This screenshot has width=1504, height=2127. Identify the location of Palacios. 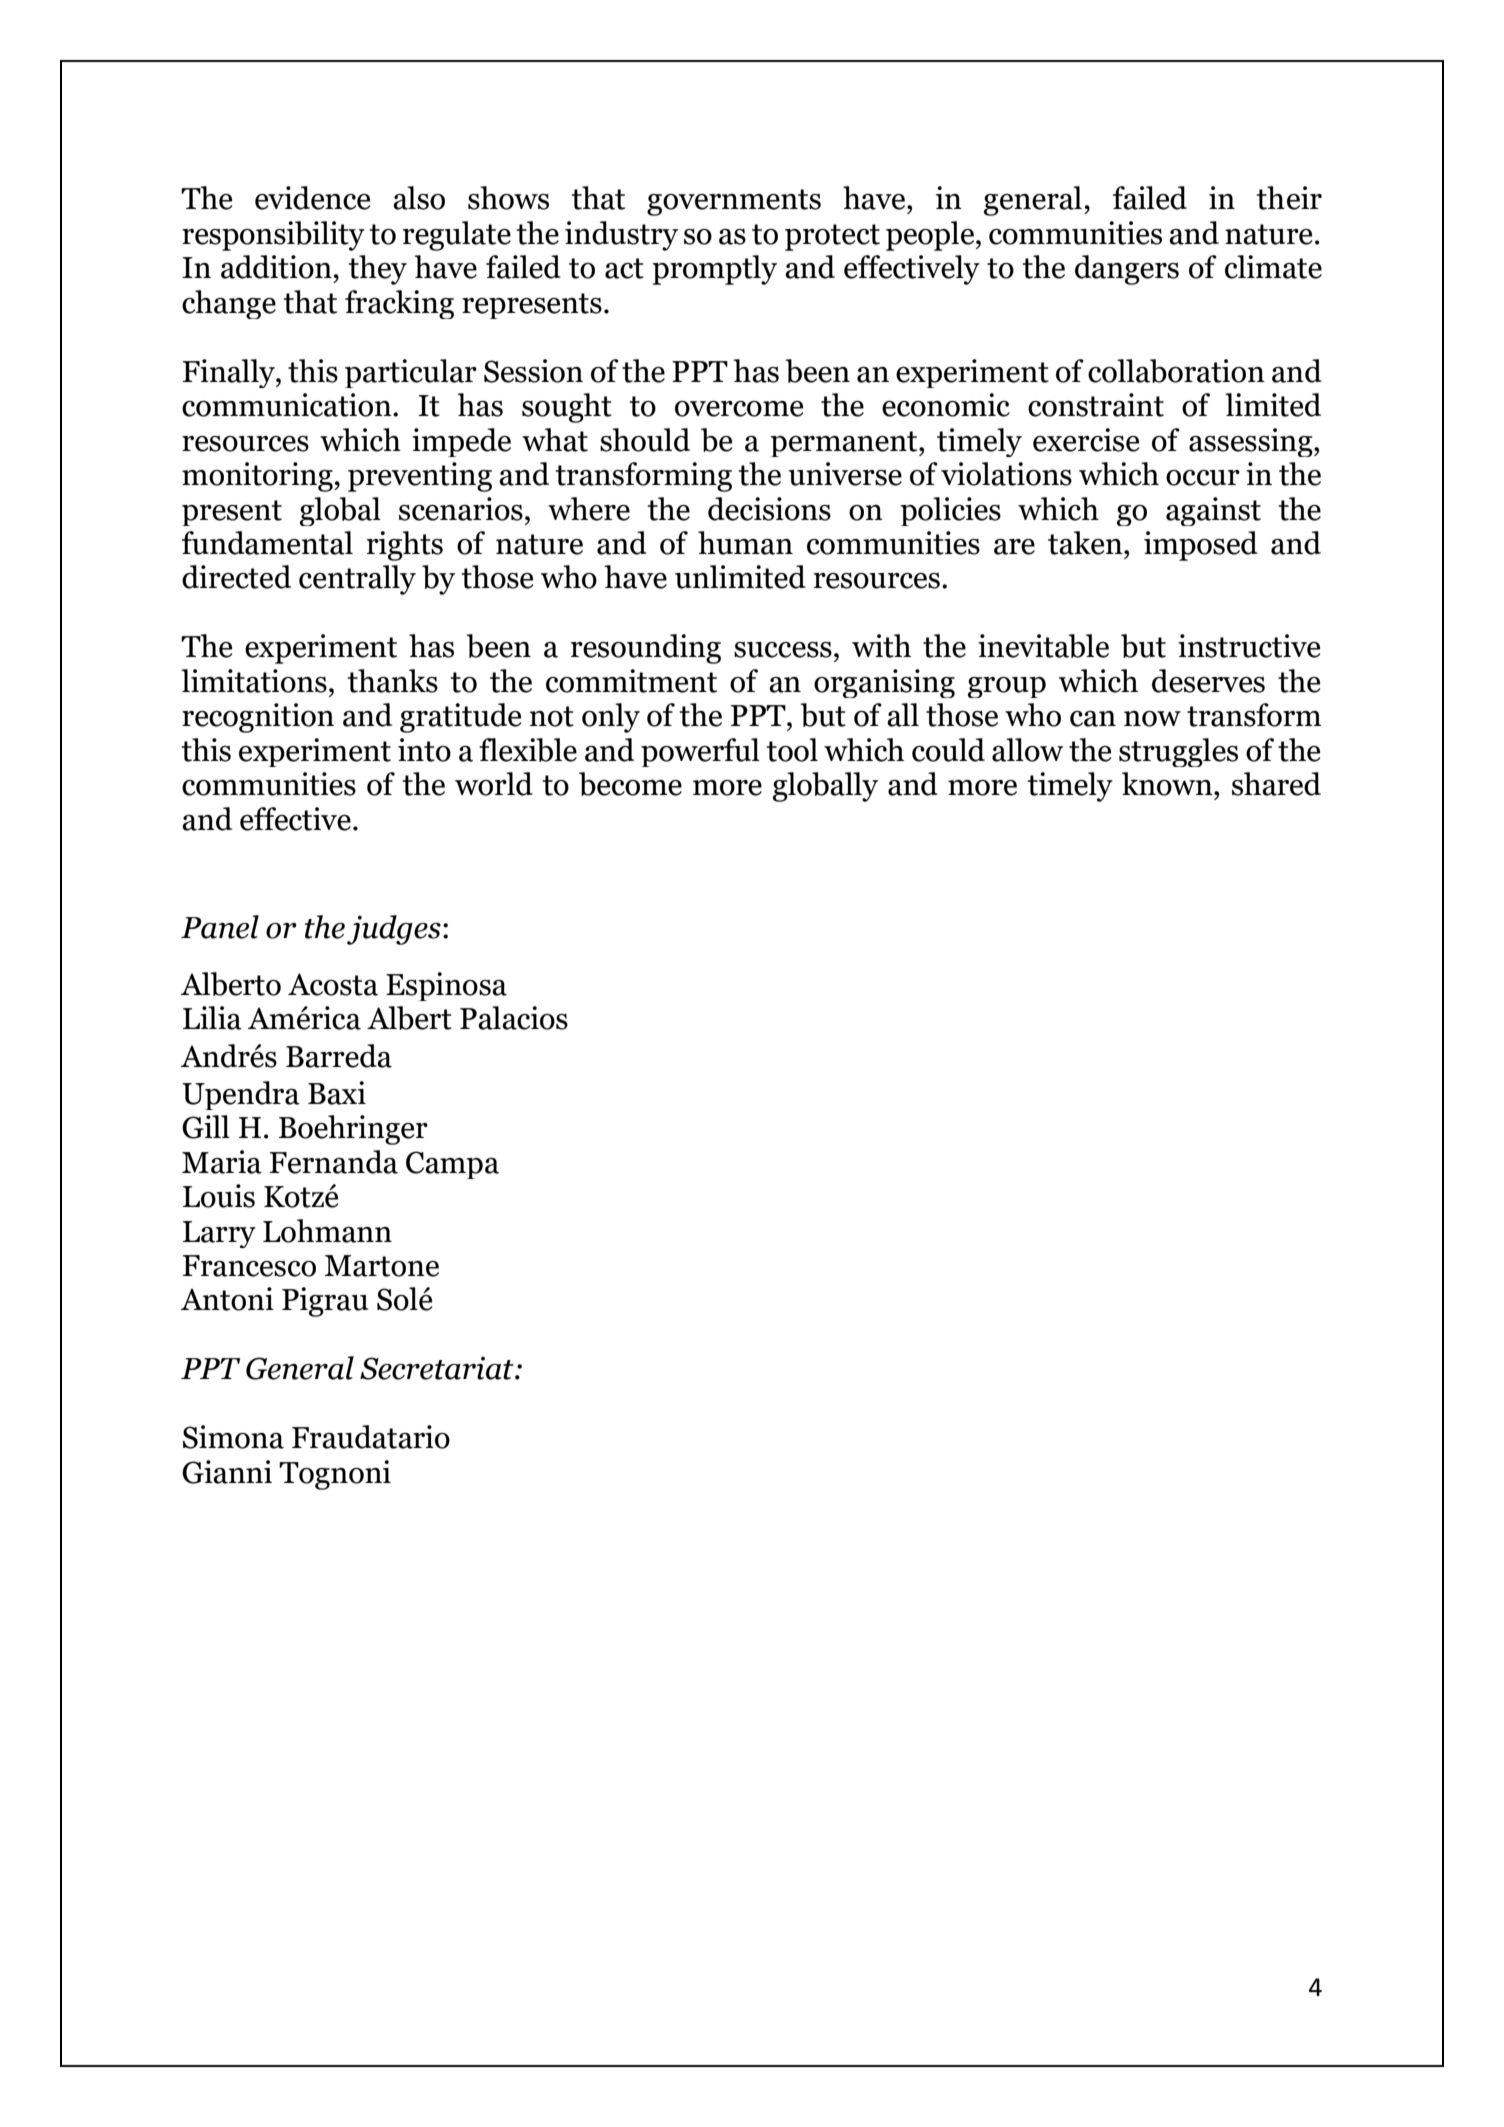
(514, 1018).
